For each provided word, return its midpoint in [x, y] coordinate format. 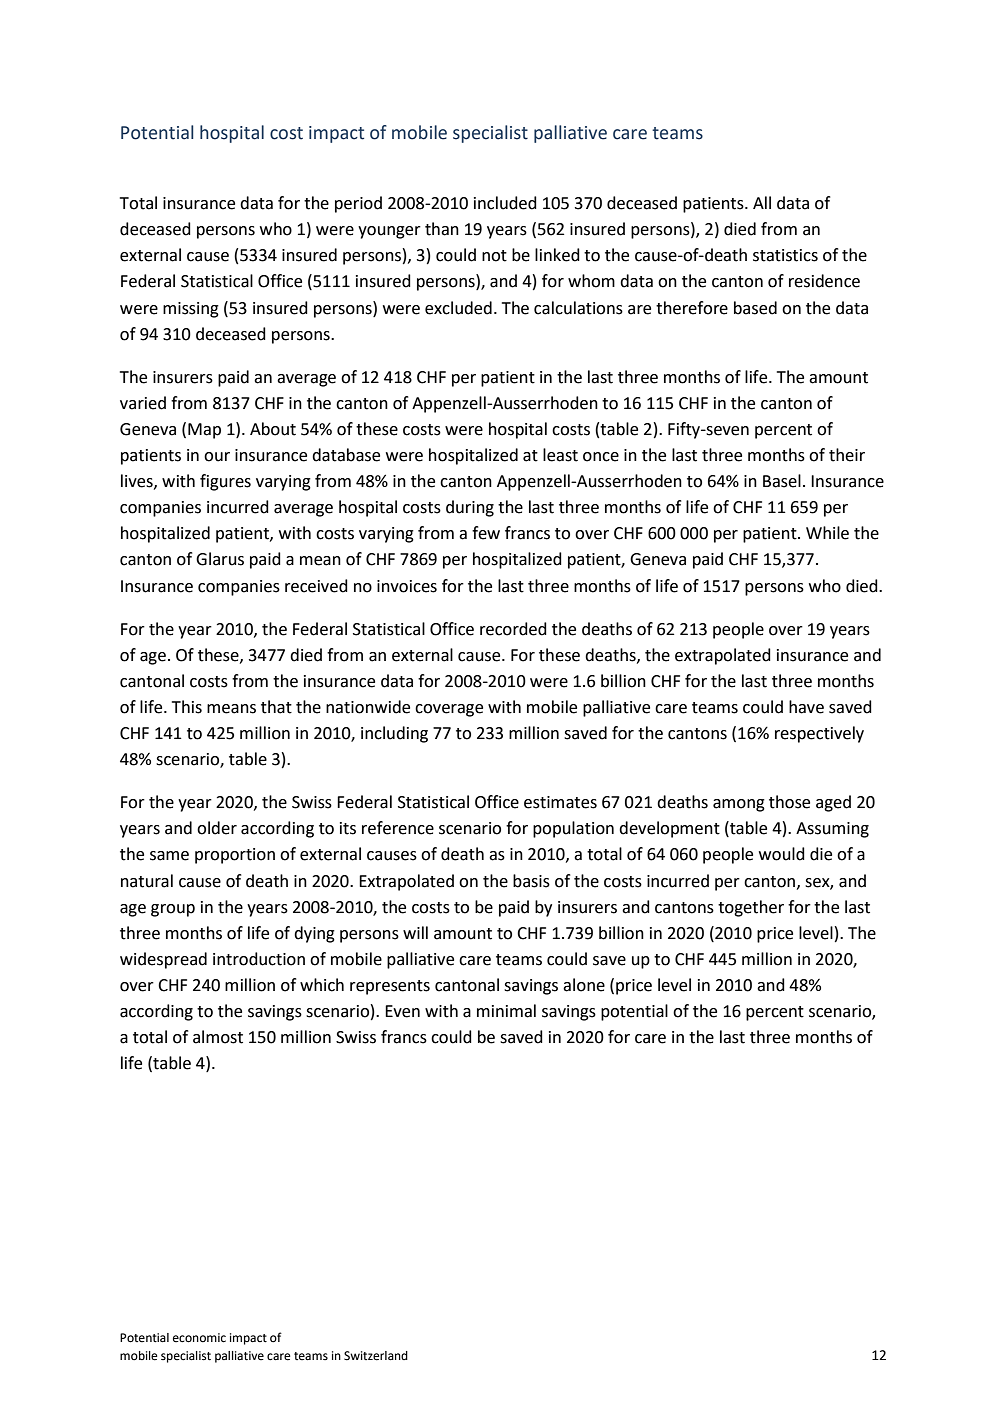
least [560, 455]
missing [191, 310]
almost [218, 1037]
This [187, 707]
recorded [513, 629]
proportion [235, 856]
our [217, 457]
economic [199, 1338]
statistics [785, 255]
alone [584, 985]
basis [531, 881]
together [751, 908]
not [494, 256]
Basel [782, 481]
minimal [506, 1011]
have [806, 707]
